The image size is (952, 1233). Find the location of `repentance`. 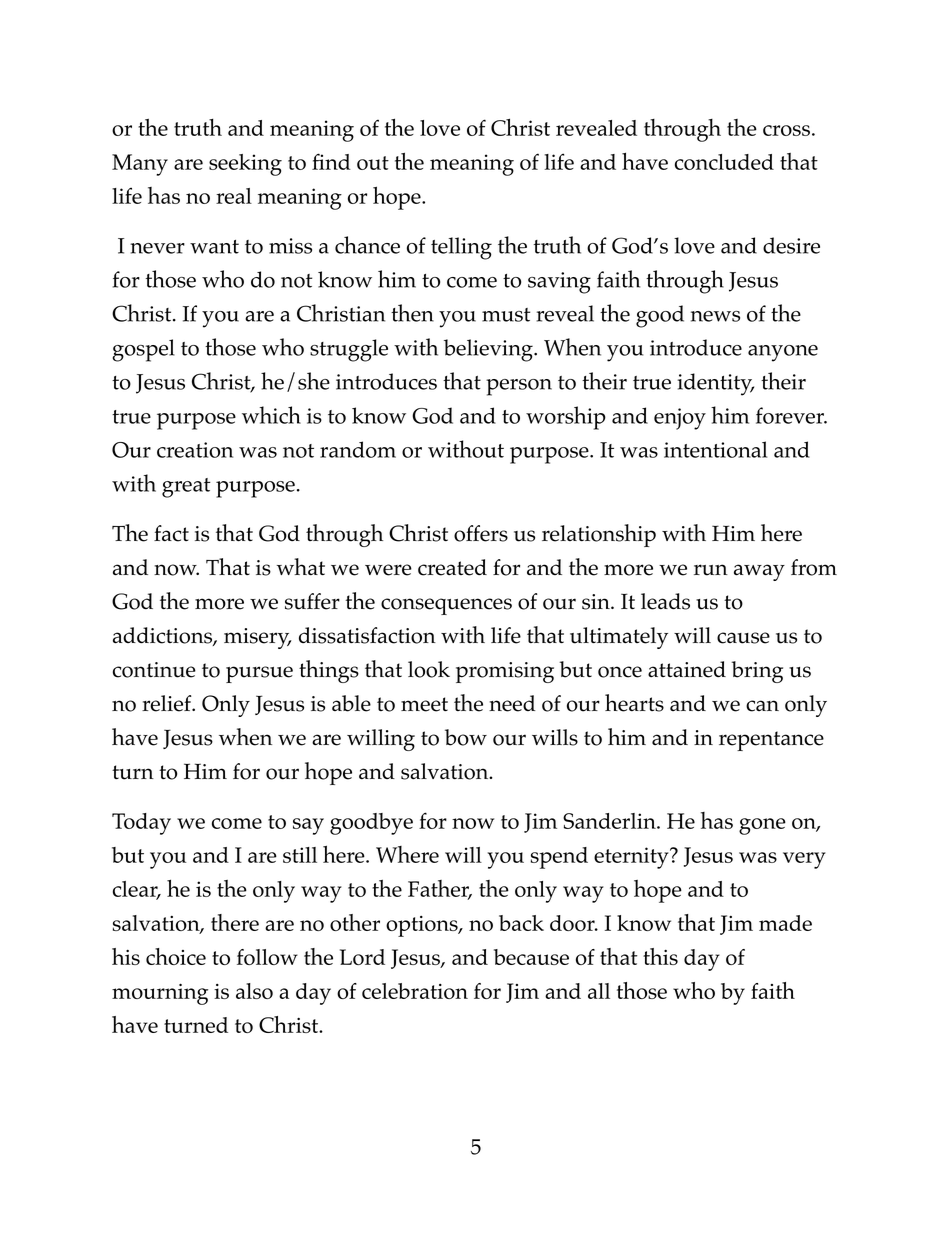

repentance is located at coordinates (771, 741).
